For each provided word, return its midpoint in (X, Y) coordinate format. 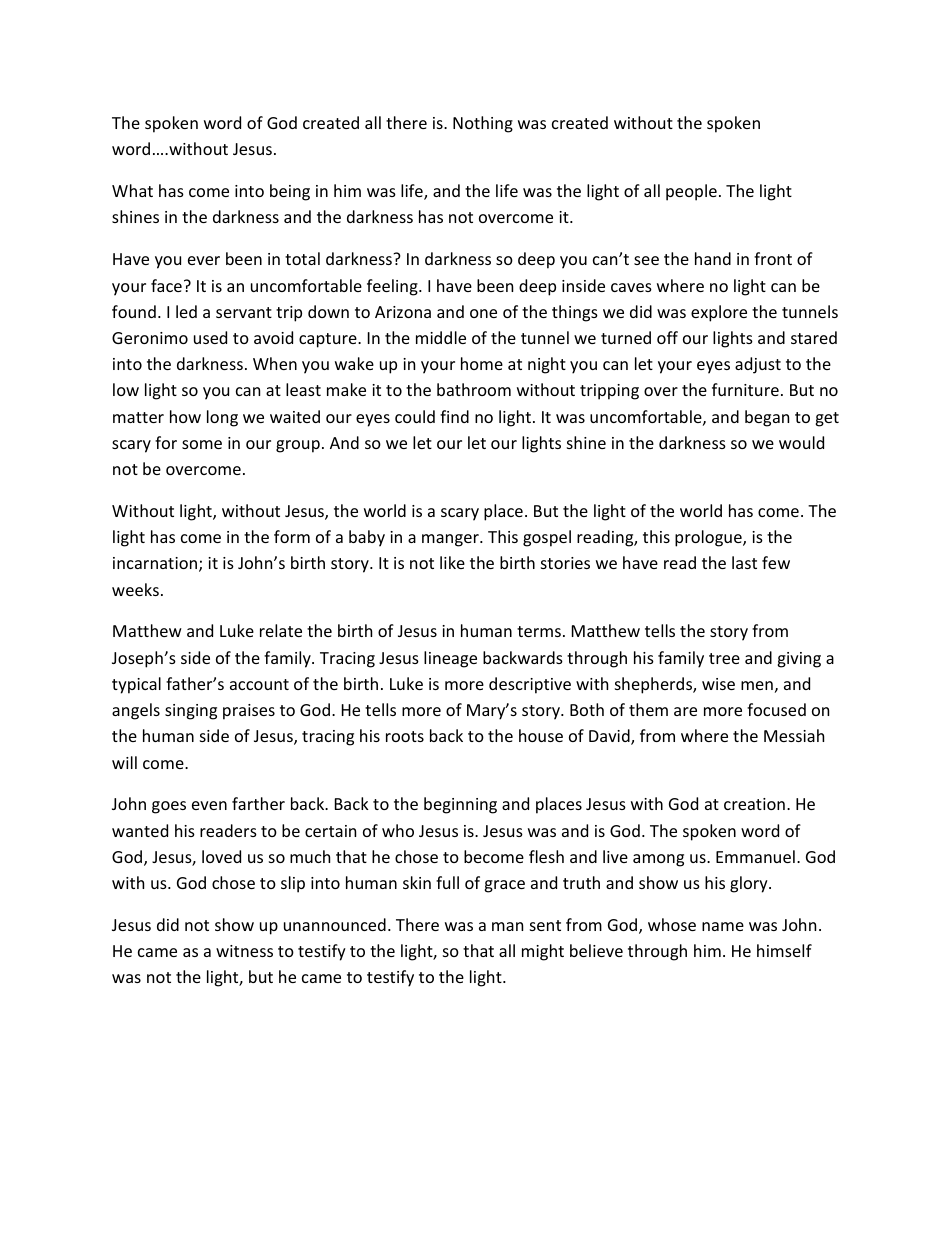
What (132, 190)
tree (724, 658)
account (259, 684)
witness (244, 951)
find (454, 416)
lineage (450, 659)
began (767, 418)
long (222, 418)
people (691, 192)
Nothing (483, 124)
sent (545, 925)
